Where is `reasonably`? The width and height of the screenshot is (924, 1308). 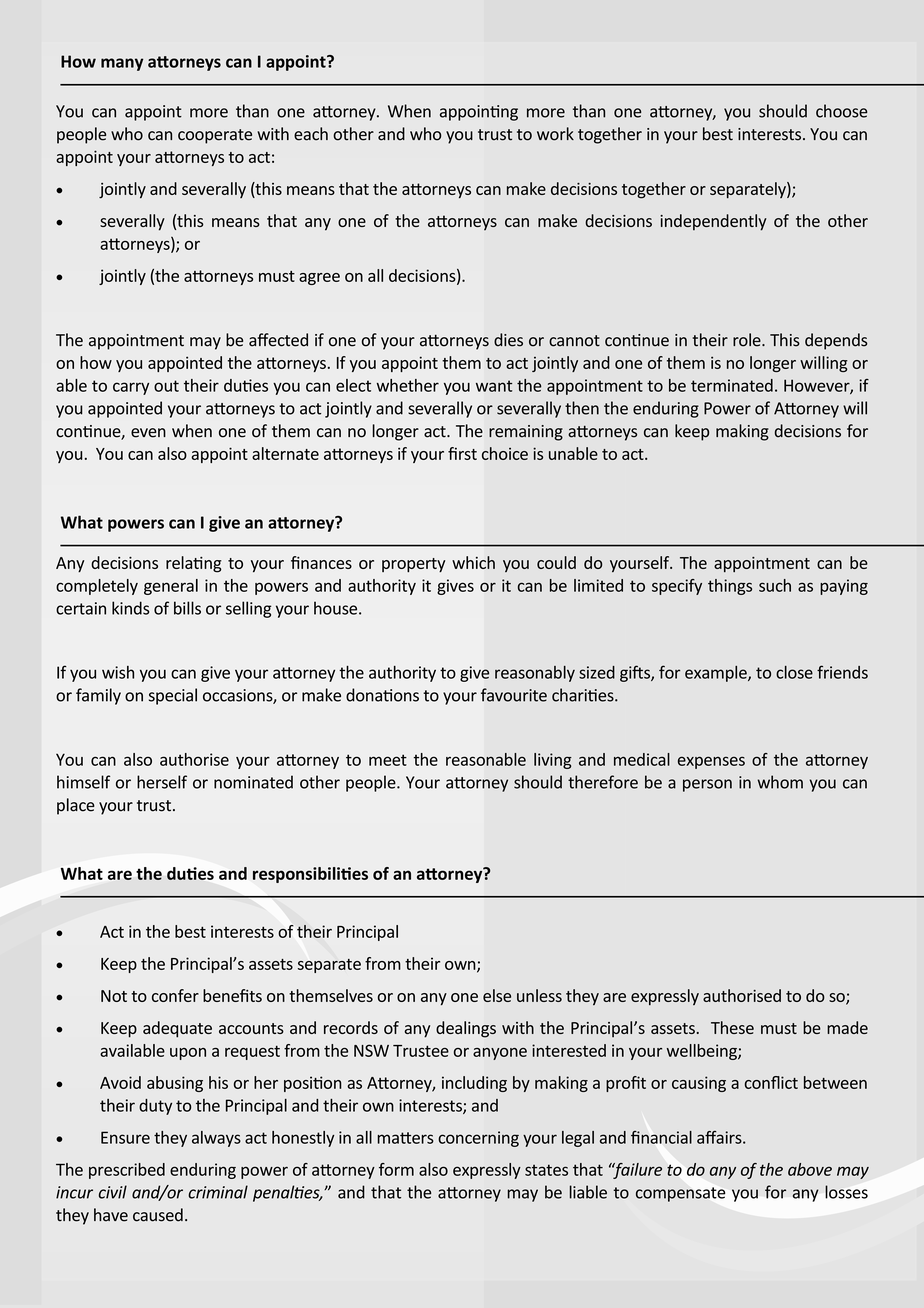 reasonably is located at coordinates (535, 674).
